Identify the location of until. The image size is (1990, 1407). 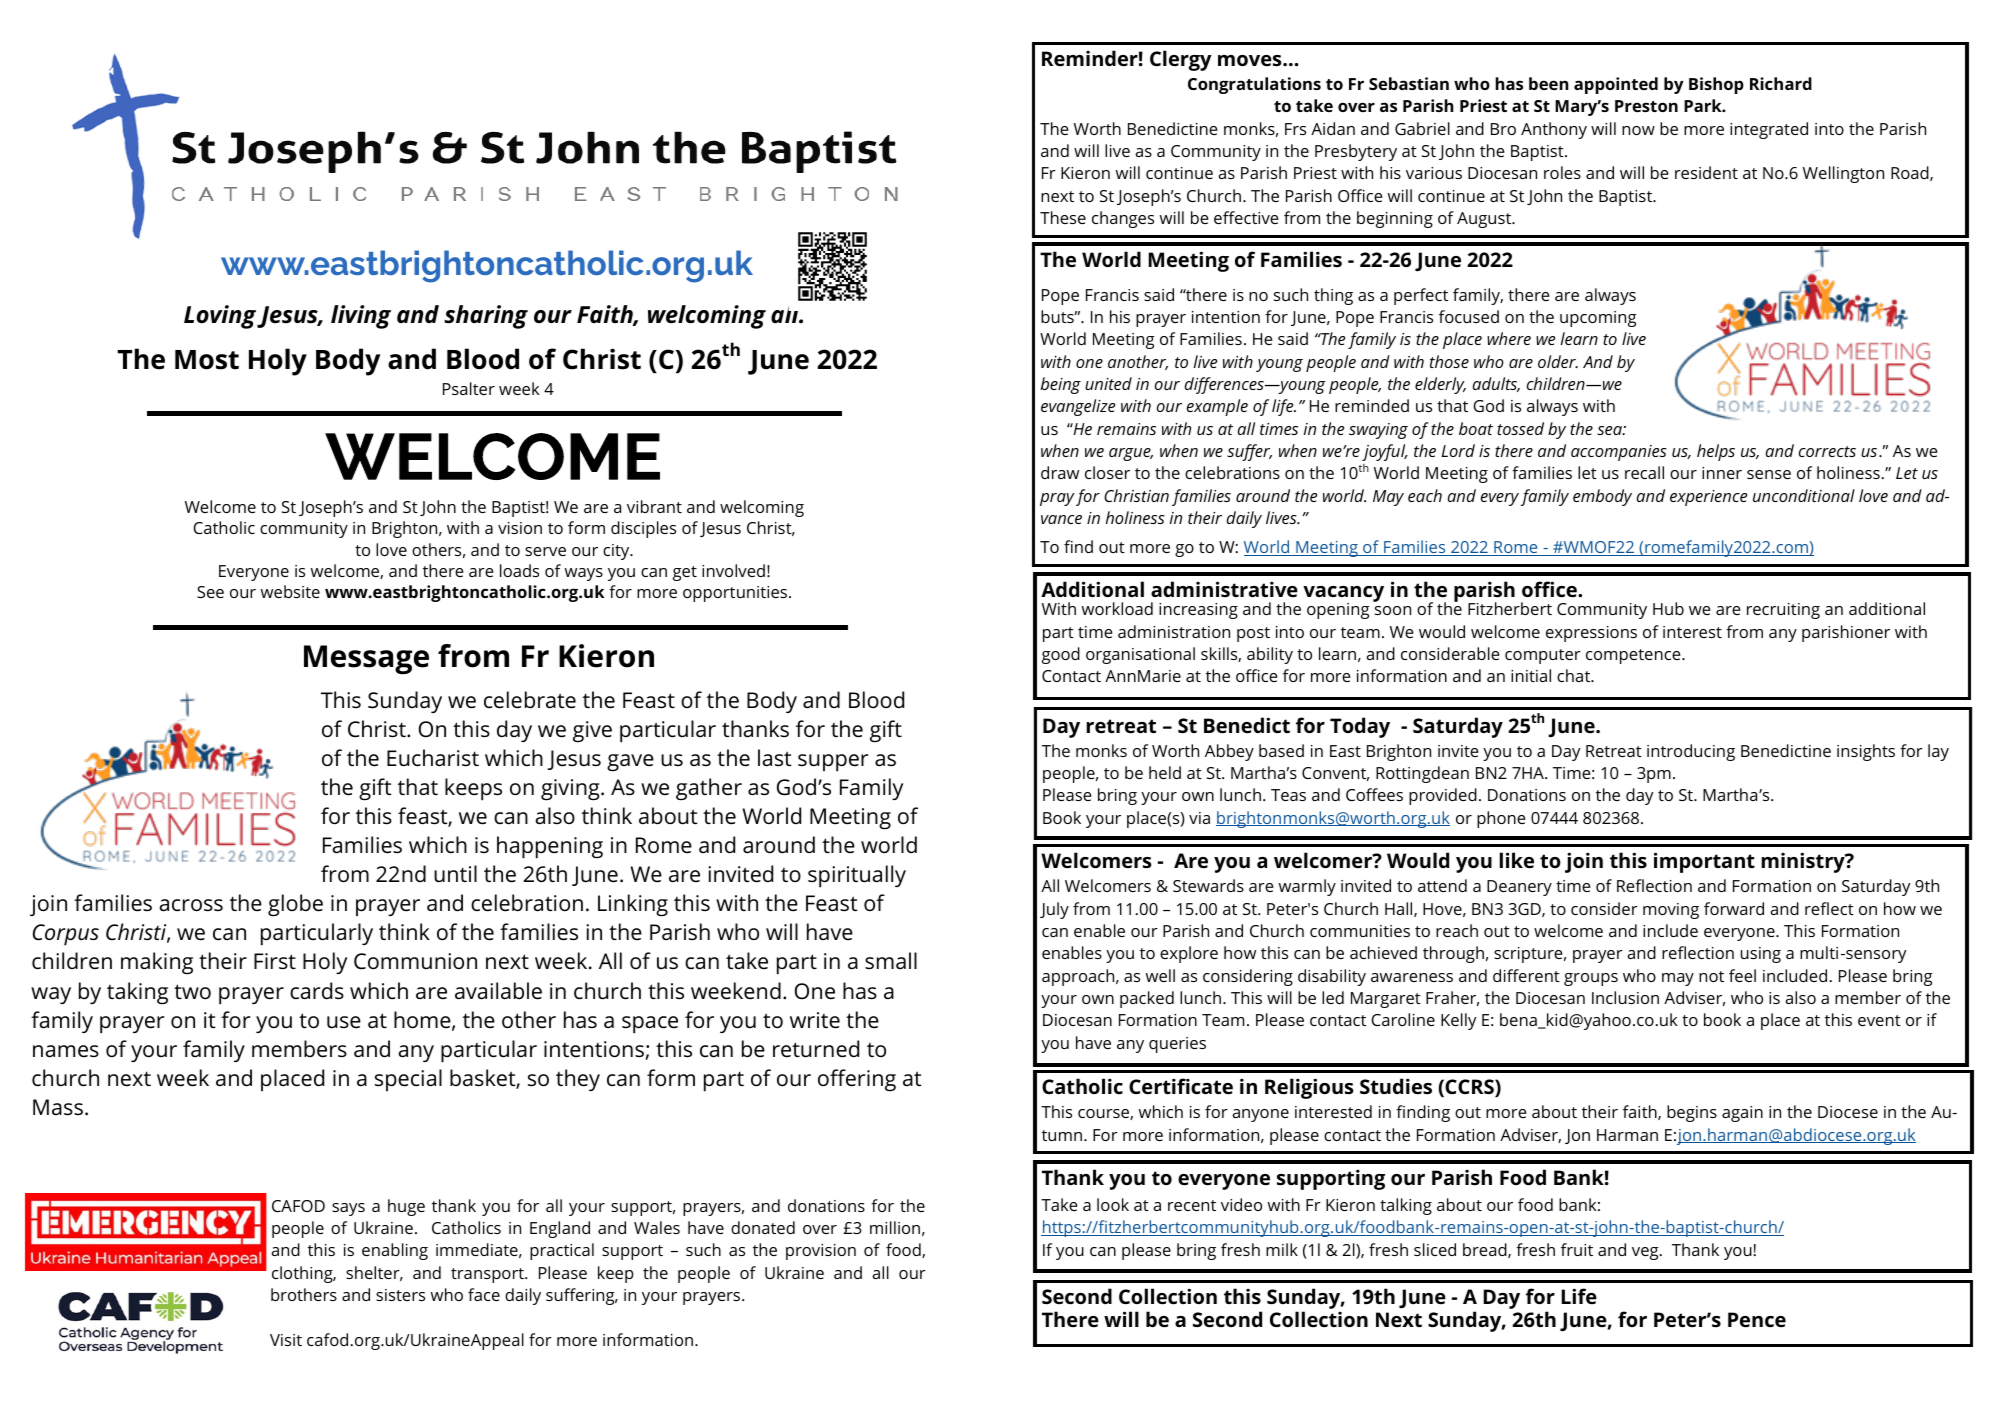
(455, 873).
